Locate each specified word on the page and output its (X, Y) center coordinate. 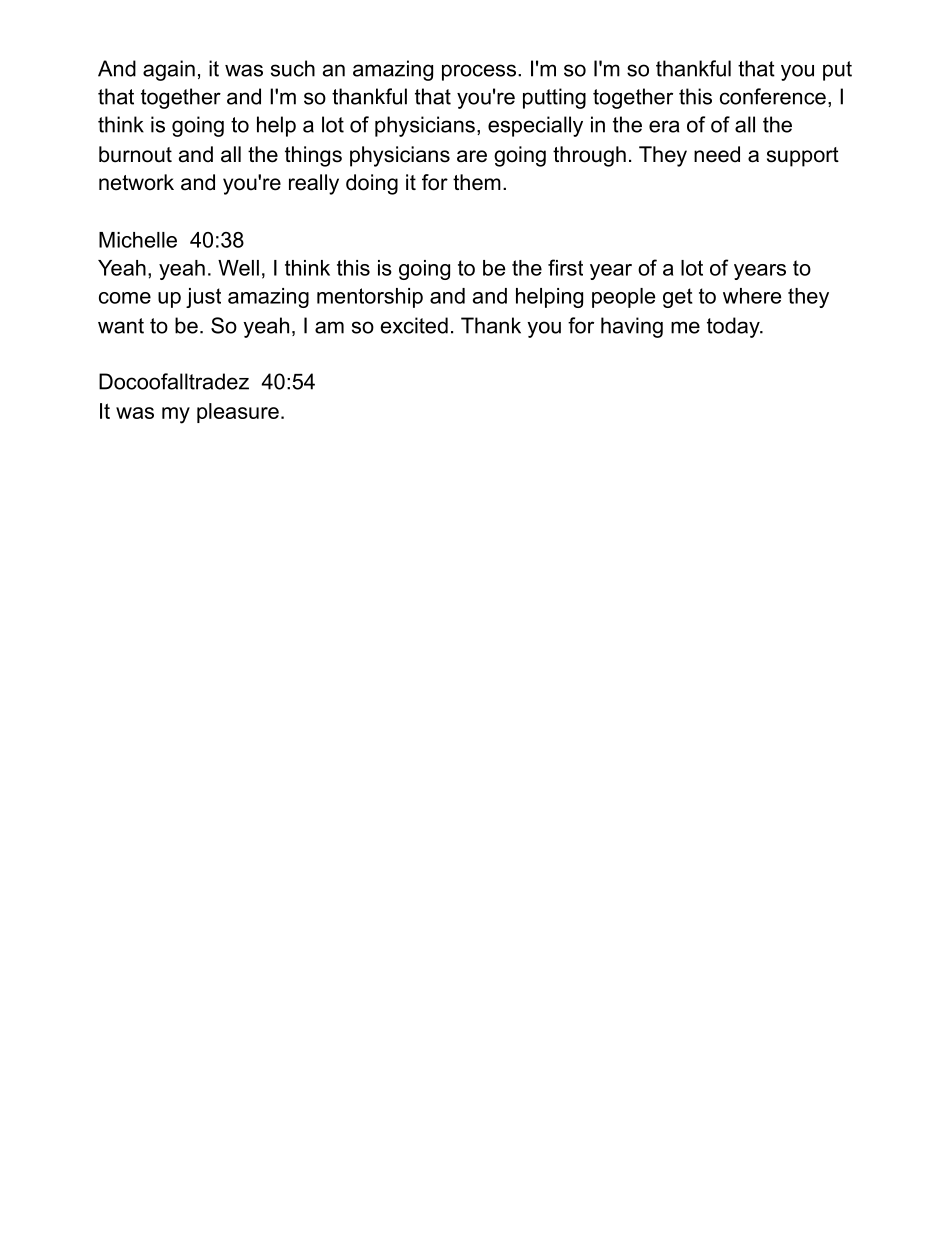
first (565, 267)
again (169, 70)
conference (773, 96)
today (734, 327)
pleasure (238, 413)
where (752, 296)
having (632, 327)
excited (414, 325)
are (472, 156)
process (479, 72)
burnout (135, 154)
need (717, 154)
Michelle (138, 240)
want (121, 326)
